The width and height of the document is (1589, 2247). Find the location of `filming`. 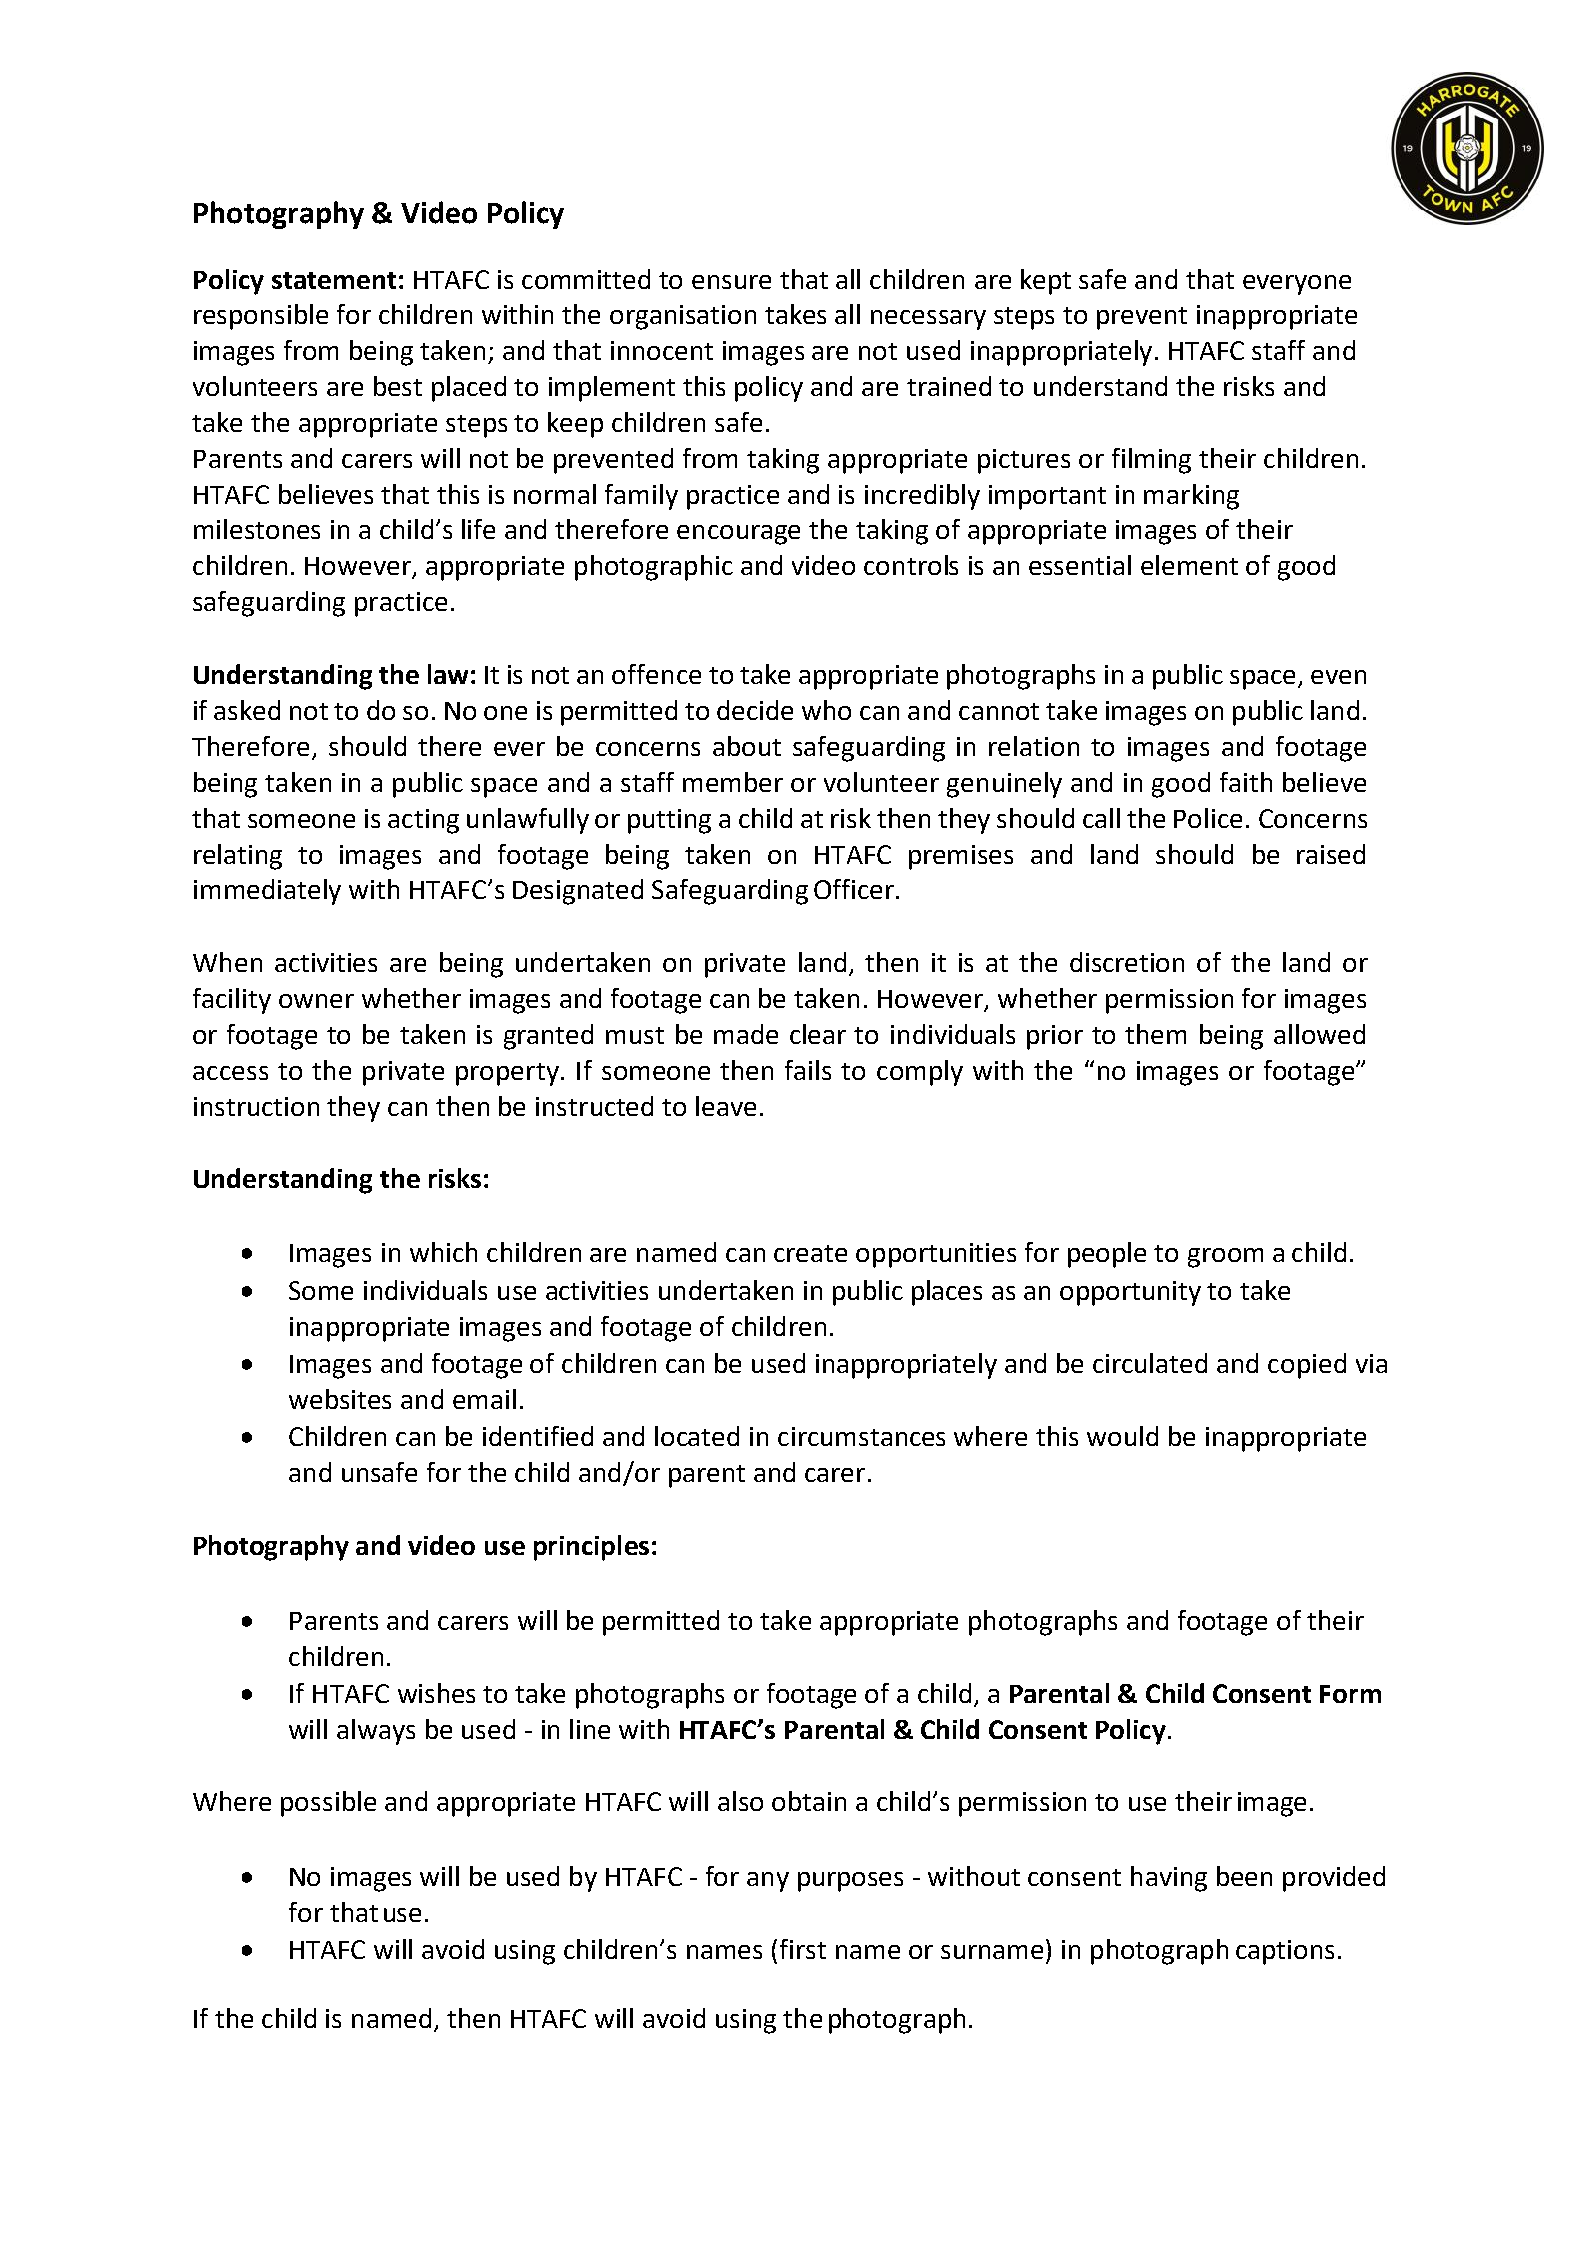

filming is located at coordinates (1151, 461).
